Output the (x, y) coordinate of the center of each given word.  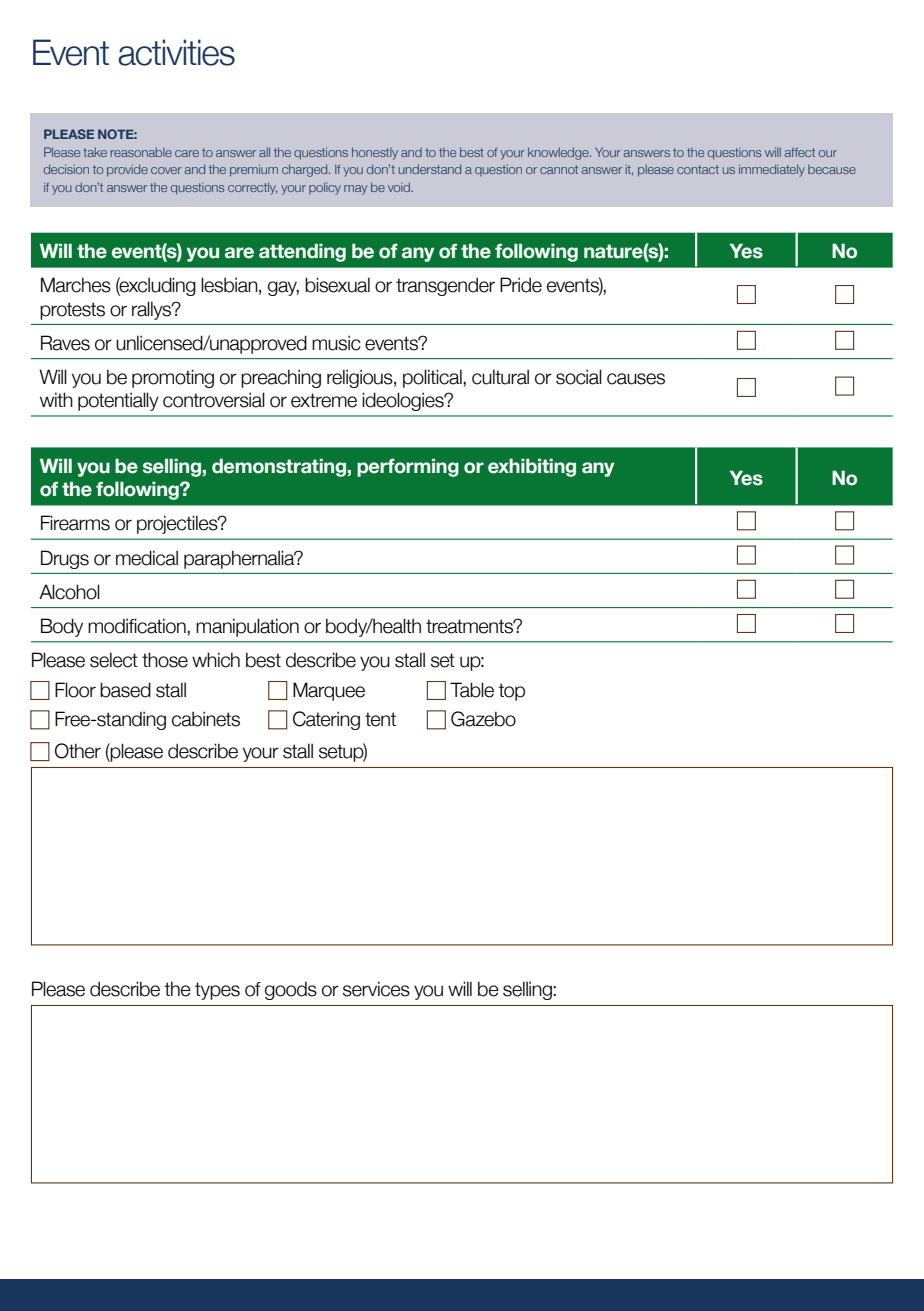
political (433, 378)
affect (800, 152)
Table (472, 690)
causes (636, 379)
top (511, 692)
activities (176, 52)
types (217, 991)
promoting (173, 378)
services (376, 989)
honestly (375, 153)
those (165, 660)
